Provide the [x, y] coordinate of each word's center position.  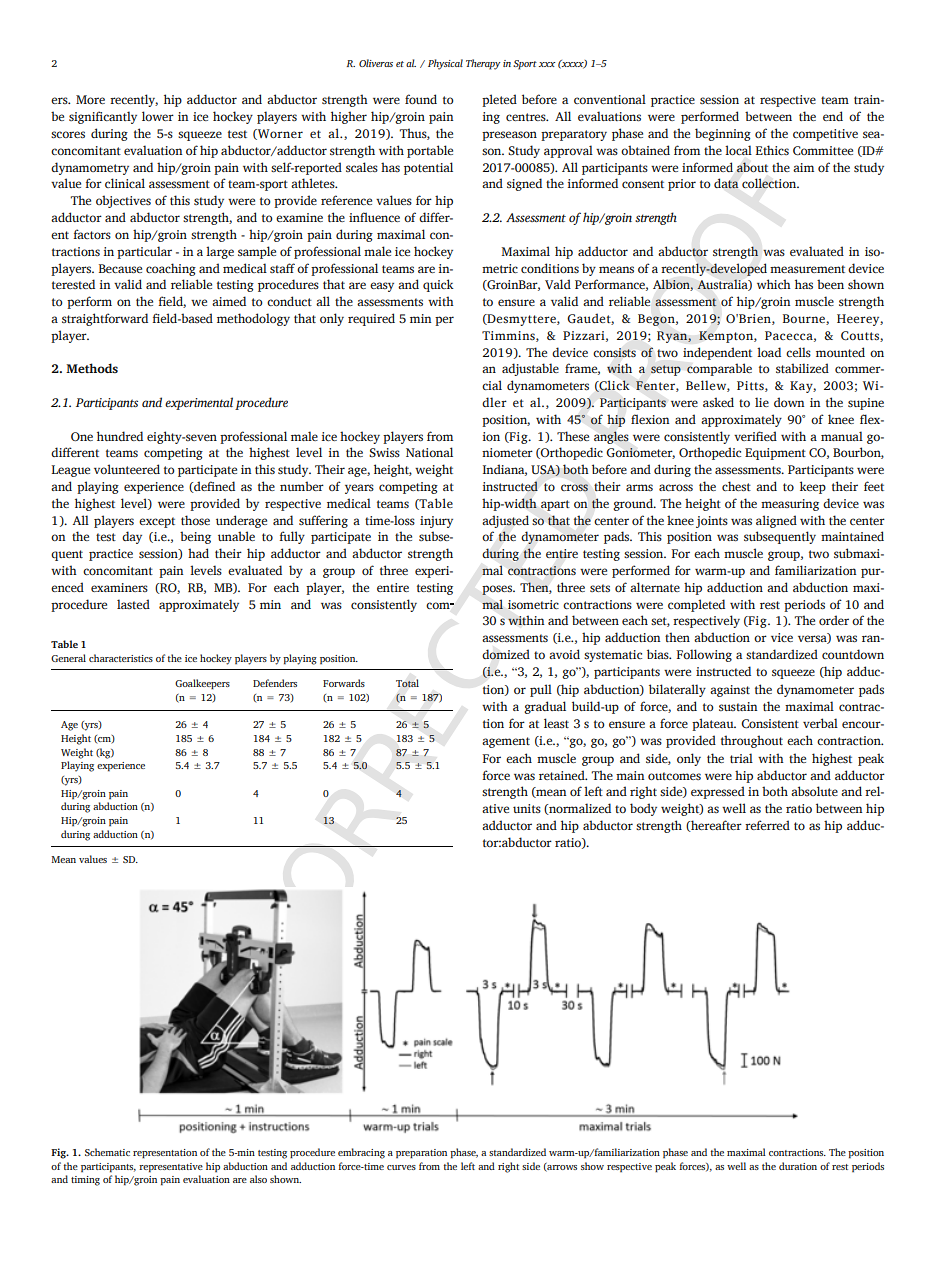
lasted [133, 604]
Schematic [107, 1152]
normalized [579, 809]
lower [158, 116]
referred [767, 825]
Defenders [275, 683]
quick [438, 285]
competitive [825, 135]
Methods [92, 368]
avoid [564, 654]
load [769, 352]
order [834, 620]
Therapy [483, 64]
